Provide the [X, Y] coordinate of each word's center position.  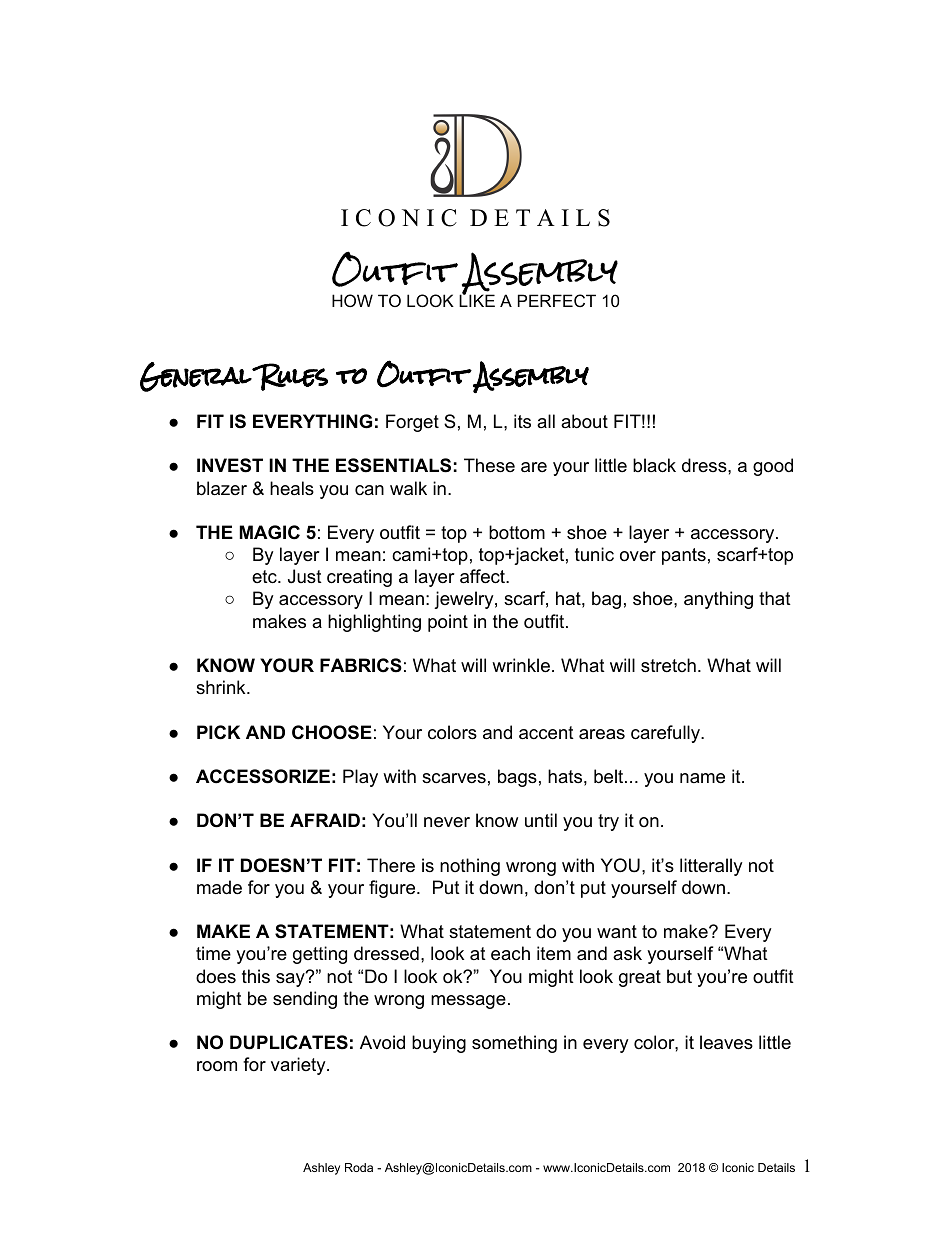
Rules [289, 377]
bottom [517, 532]
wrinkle [521, 665]
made [219, 887]
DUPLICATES [289, 1042]
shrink [222, 687]
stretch [668, 665]
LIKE [477, 299]
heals [292, 488]
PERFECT [557, 300]
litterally [711, 867]
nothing [470, 867]
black [654, 465]
